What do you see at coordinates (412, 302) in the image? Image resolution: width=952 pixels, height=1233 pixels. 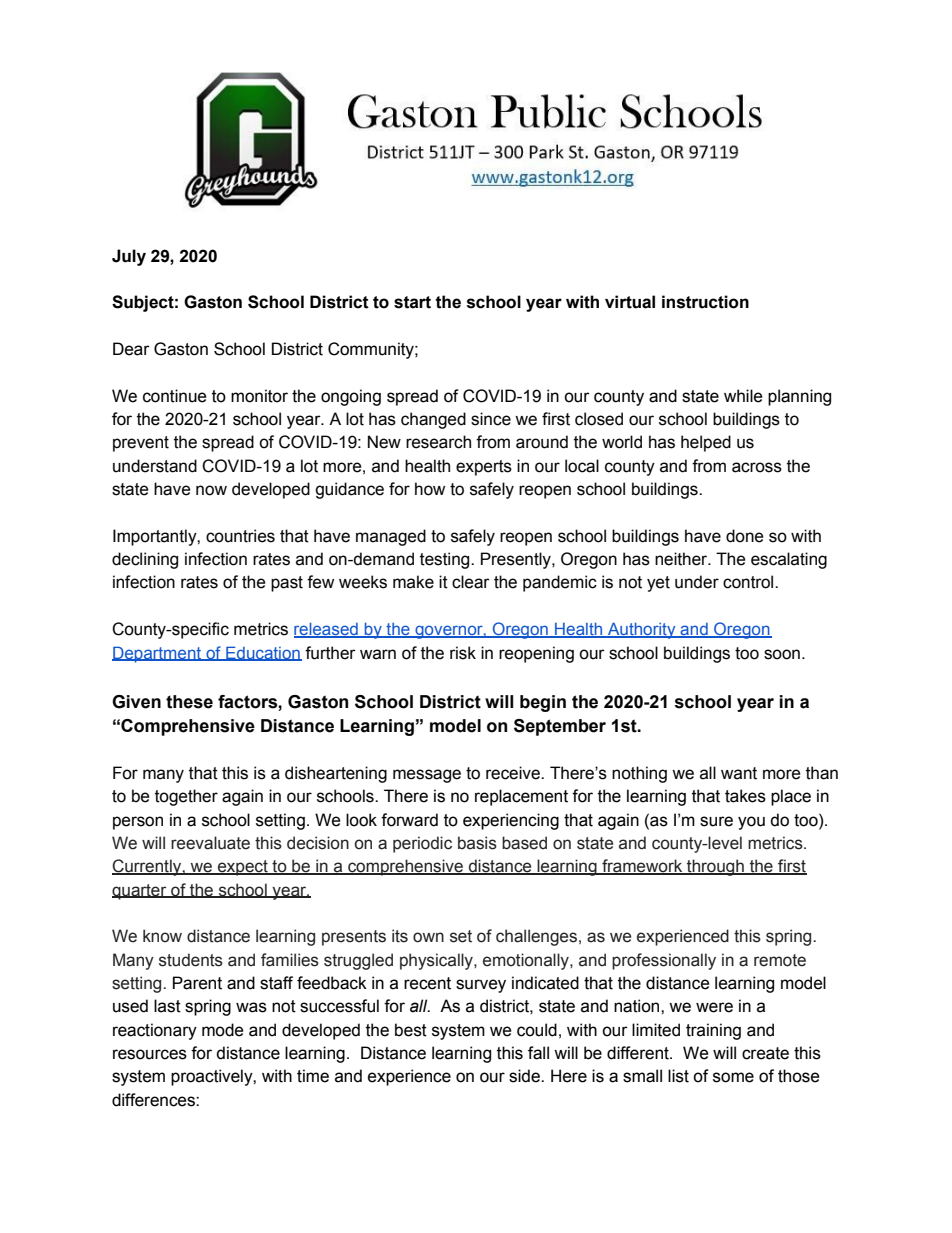 I see `start` at bounding box center [412, 302].
